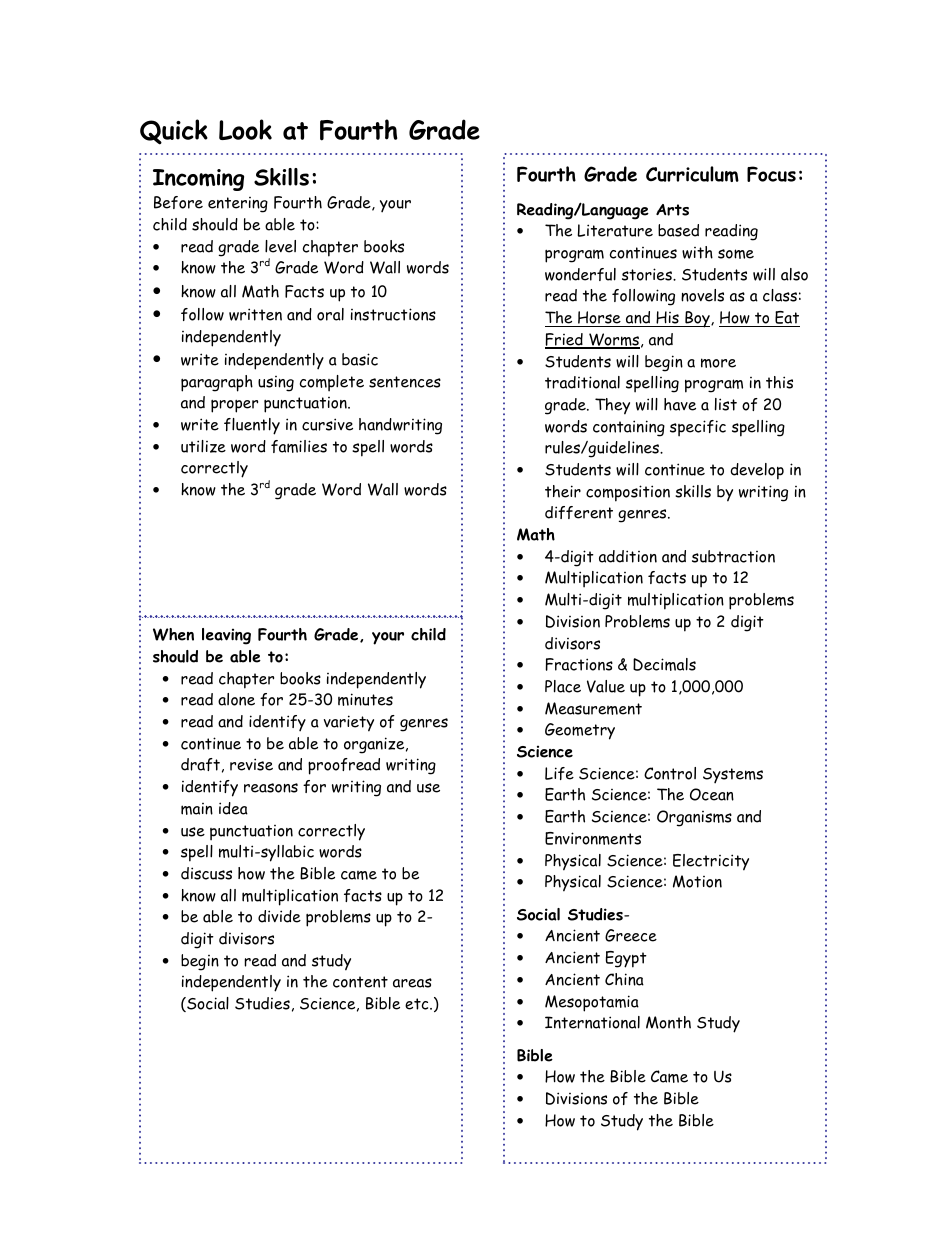 This page has height=1233, width=952. Describe the element at coordinates (733, 556) in the page. I see `subtraction` at that location.
